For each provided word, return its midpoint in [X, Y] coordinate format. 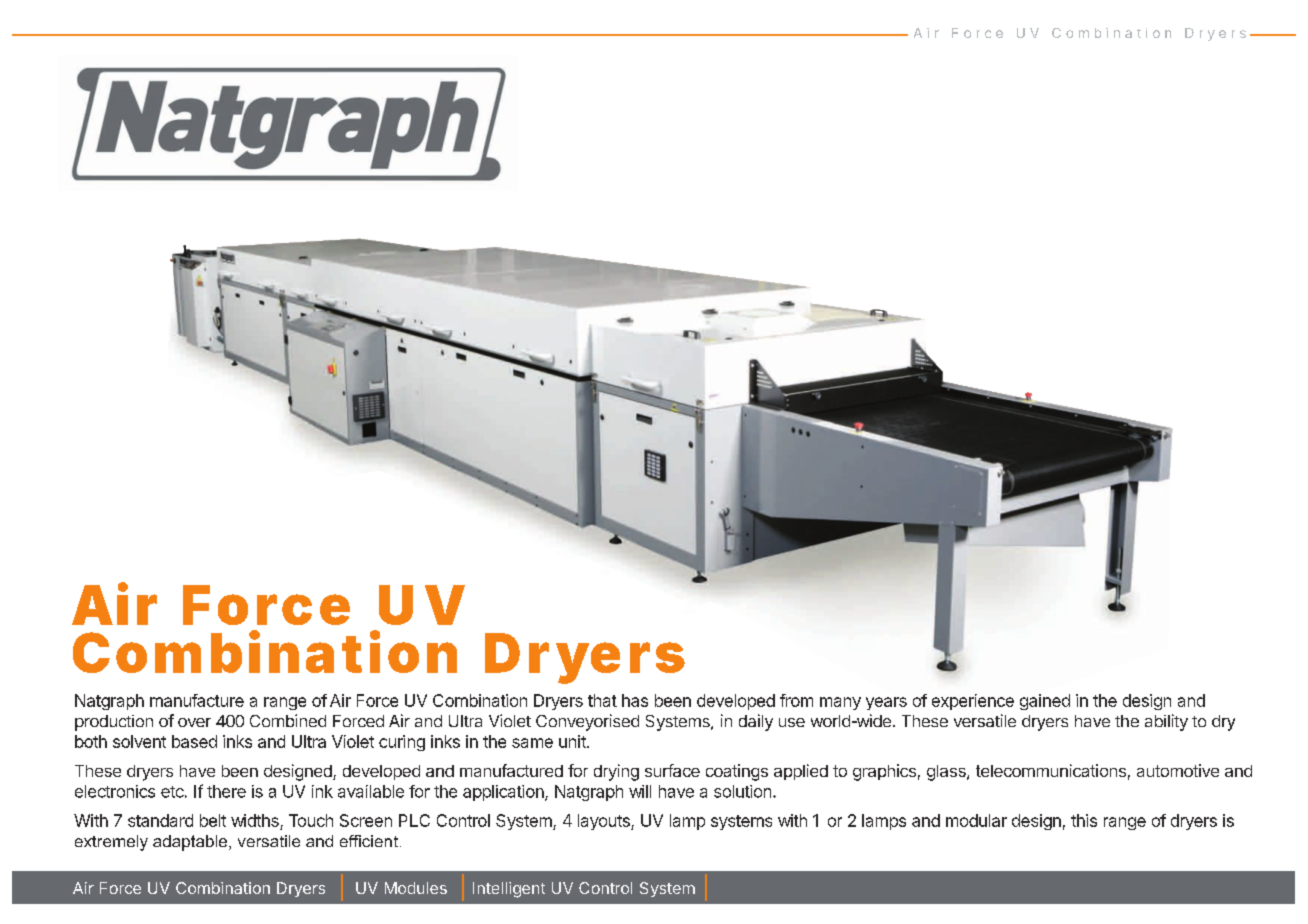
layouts [605, 822]
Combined [288, 720]
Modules [416, 888]
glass [947, 773]
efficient [369, 841]
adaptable [191, 843]
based [194, 741]
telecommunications [1051, 770]
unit [573, 741]
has [635, 700]
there [226, 791]
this [1084, 820]
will [640, 791]
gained [1045, 702]
